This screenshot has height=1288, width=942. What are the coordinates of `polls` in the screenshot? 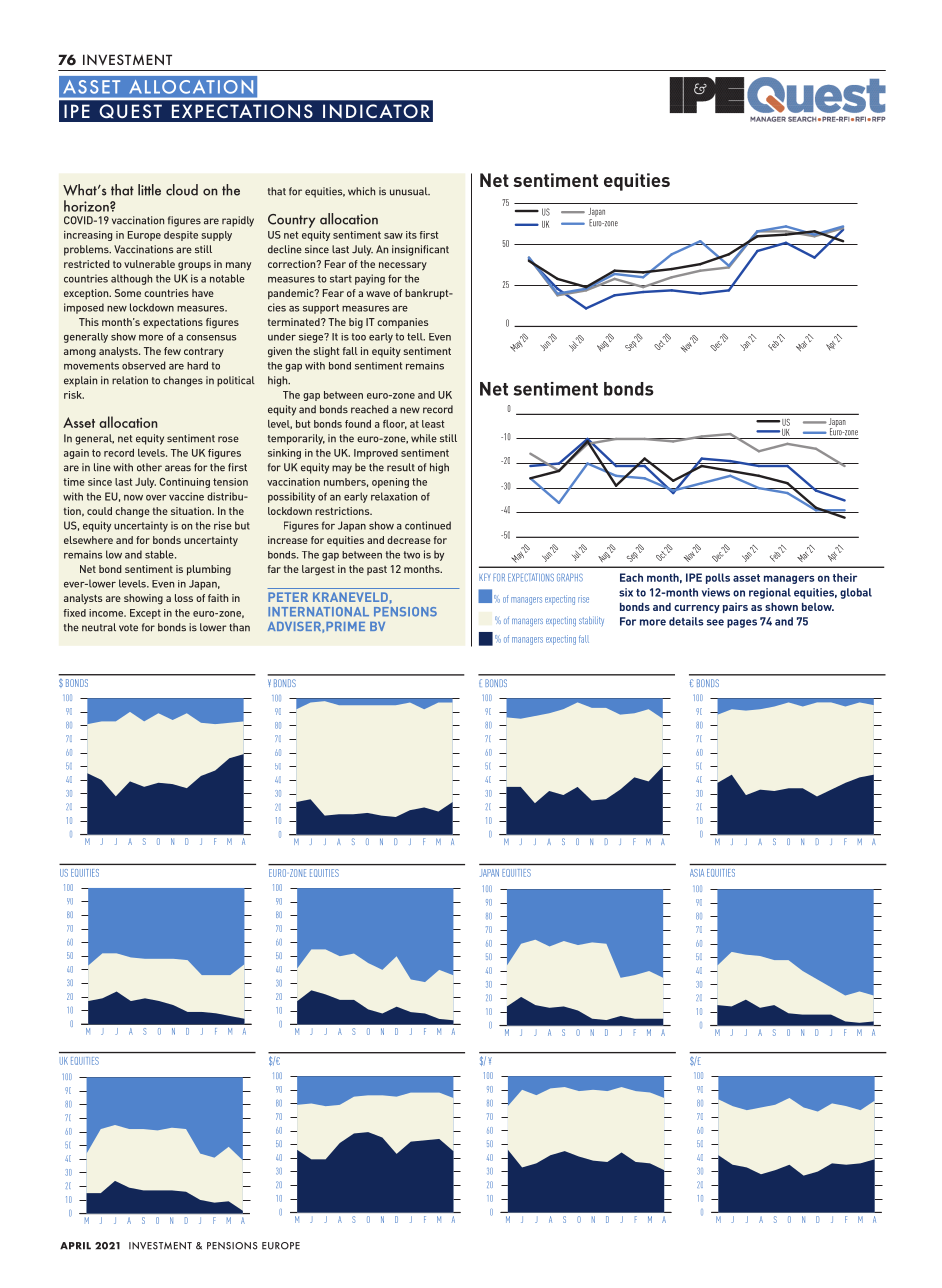 It's located at (718, 578).
